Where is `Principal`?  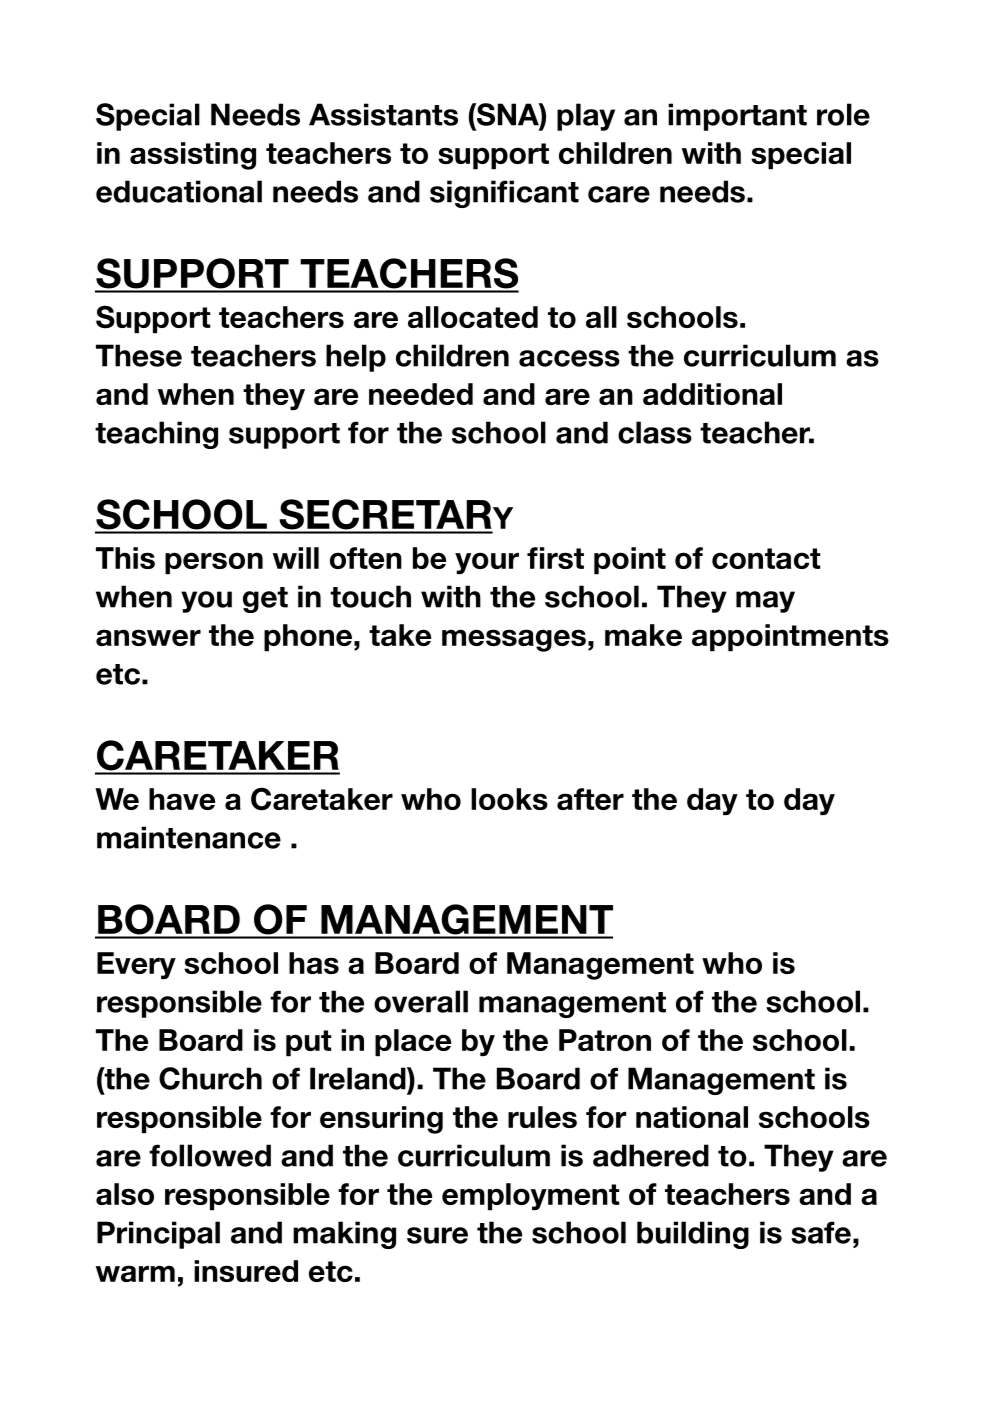 Principal is located at coordinates (158, 1235).
